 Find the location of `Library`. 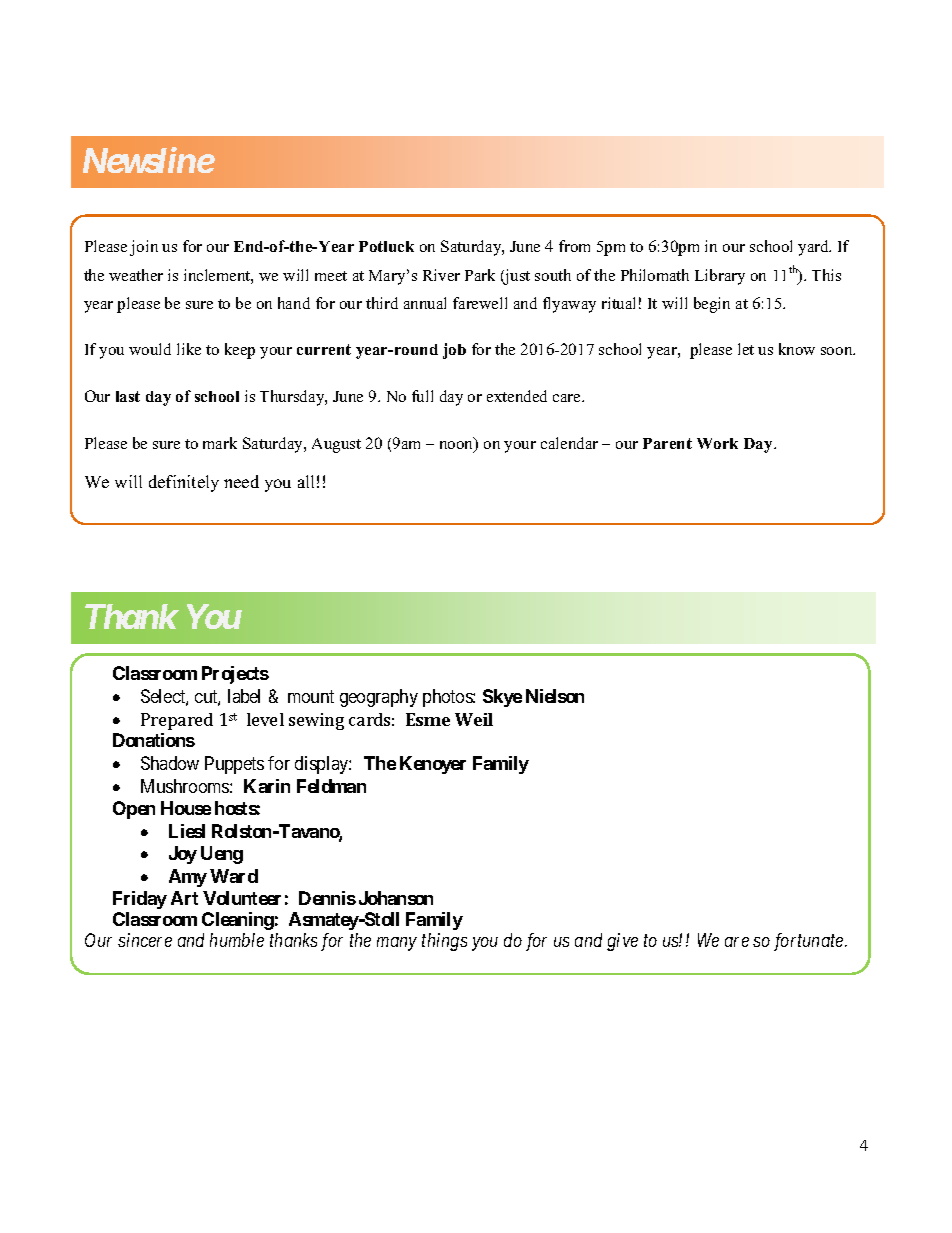

Library is located at coordinates (720, 277).
